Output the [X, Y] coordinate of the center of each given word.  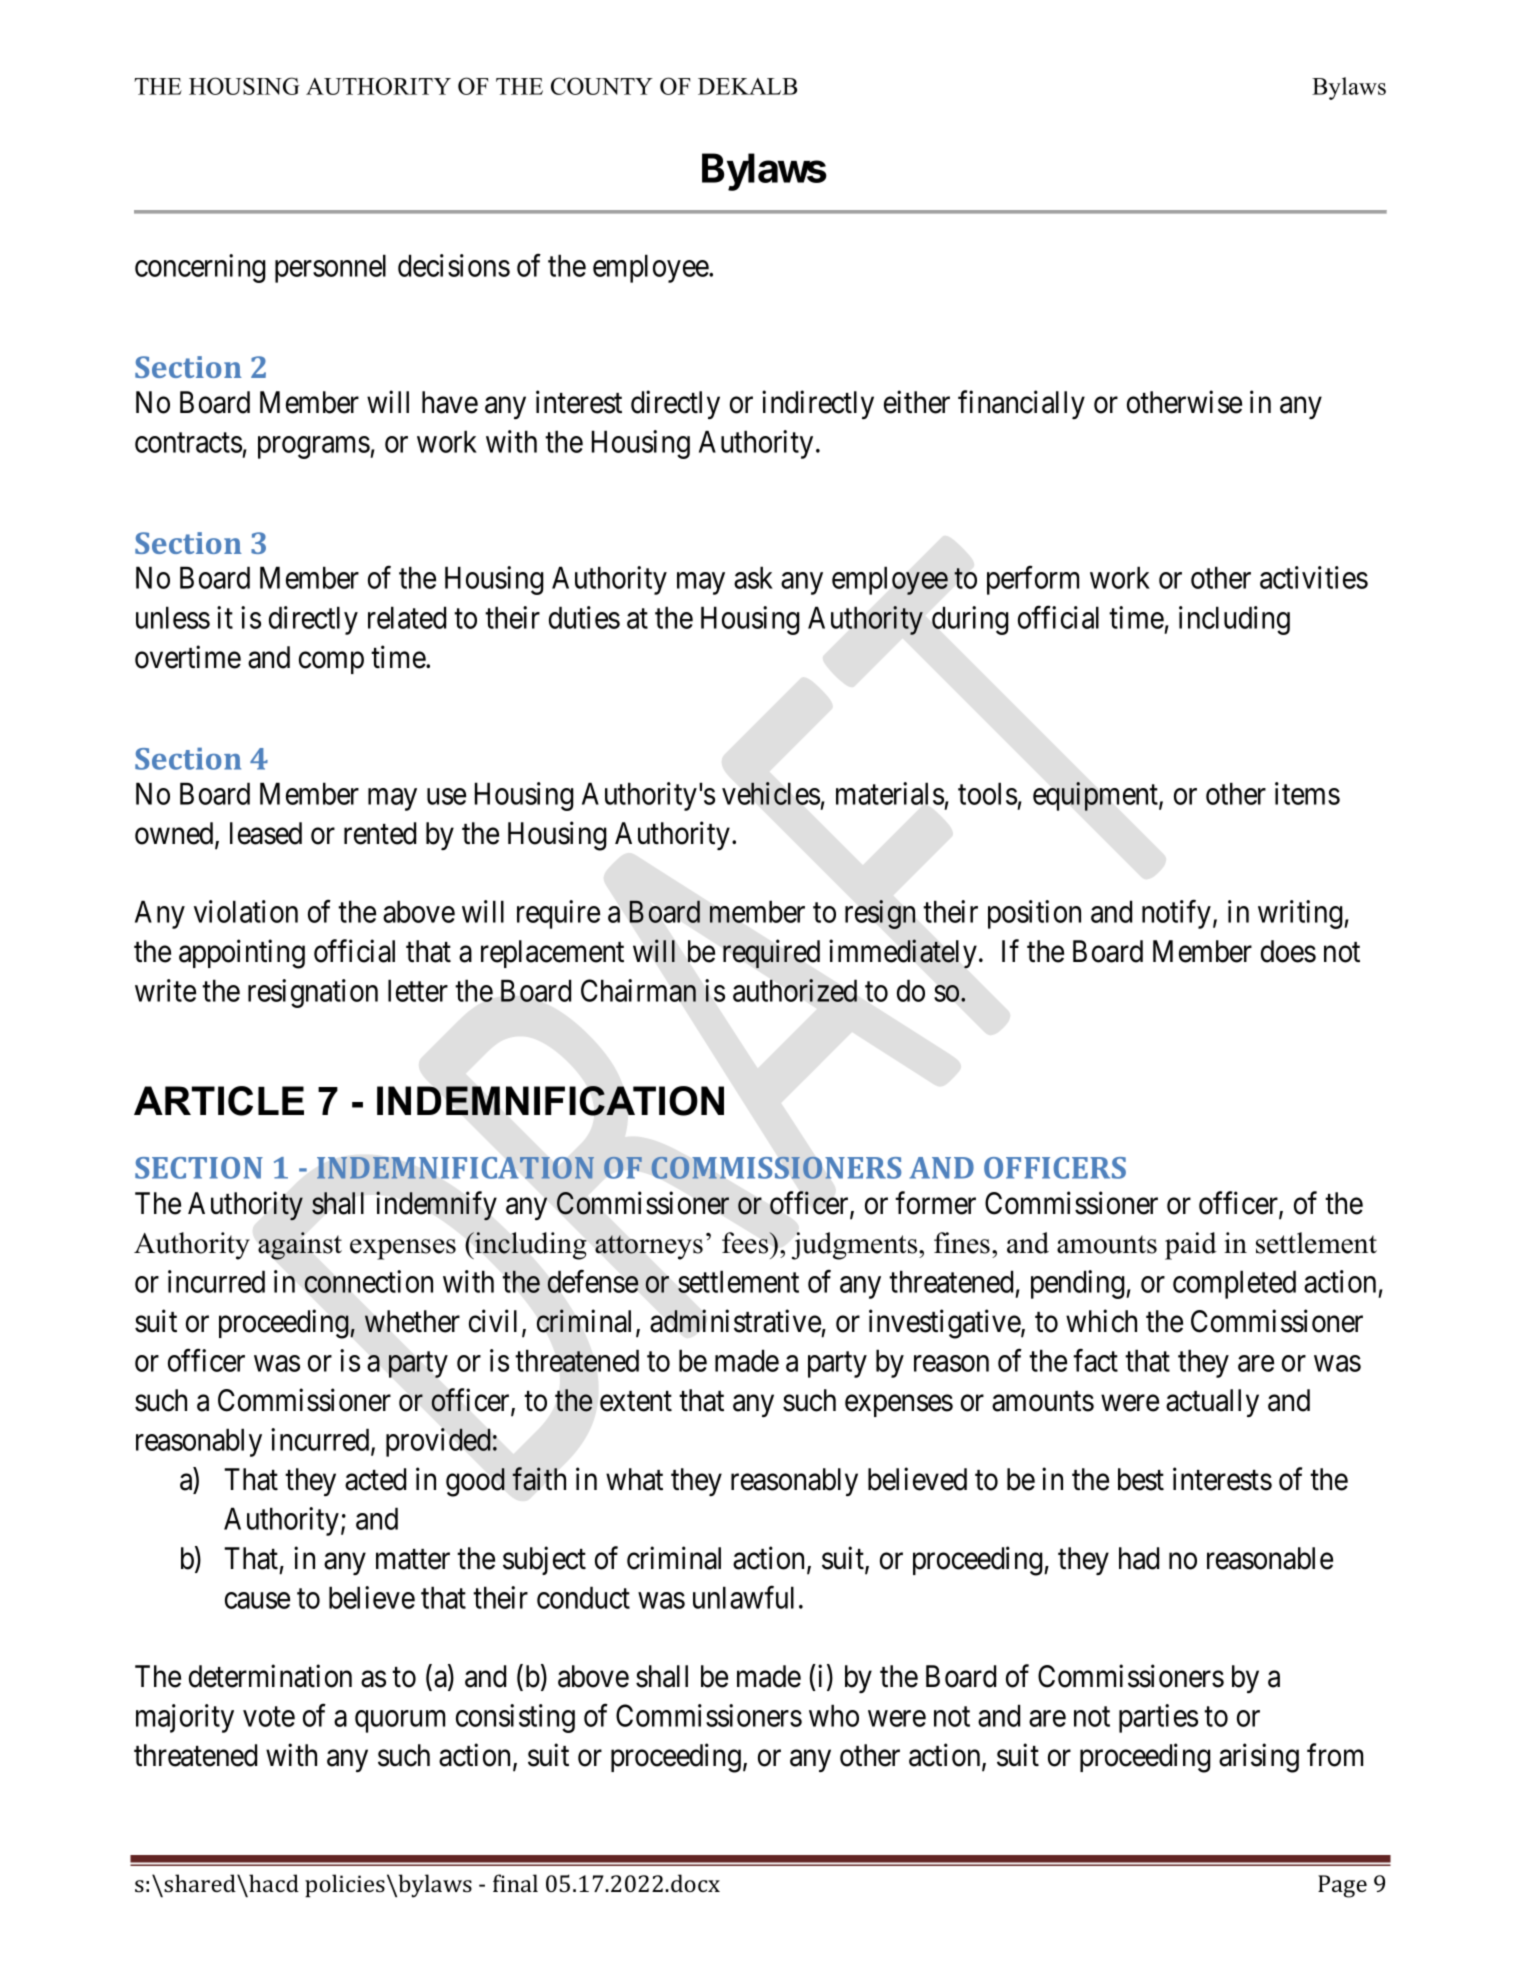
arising [1259, 1758]
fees [746, 1243]
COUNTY [602, 86]
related [407, 617]
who [834, 1715]
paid [1191, 1246]
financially [1021, 404]
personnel [330, 268]
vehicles [771, 793]
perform [1033, 580]
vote [269, 1717]
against [300, 1246]
